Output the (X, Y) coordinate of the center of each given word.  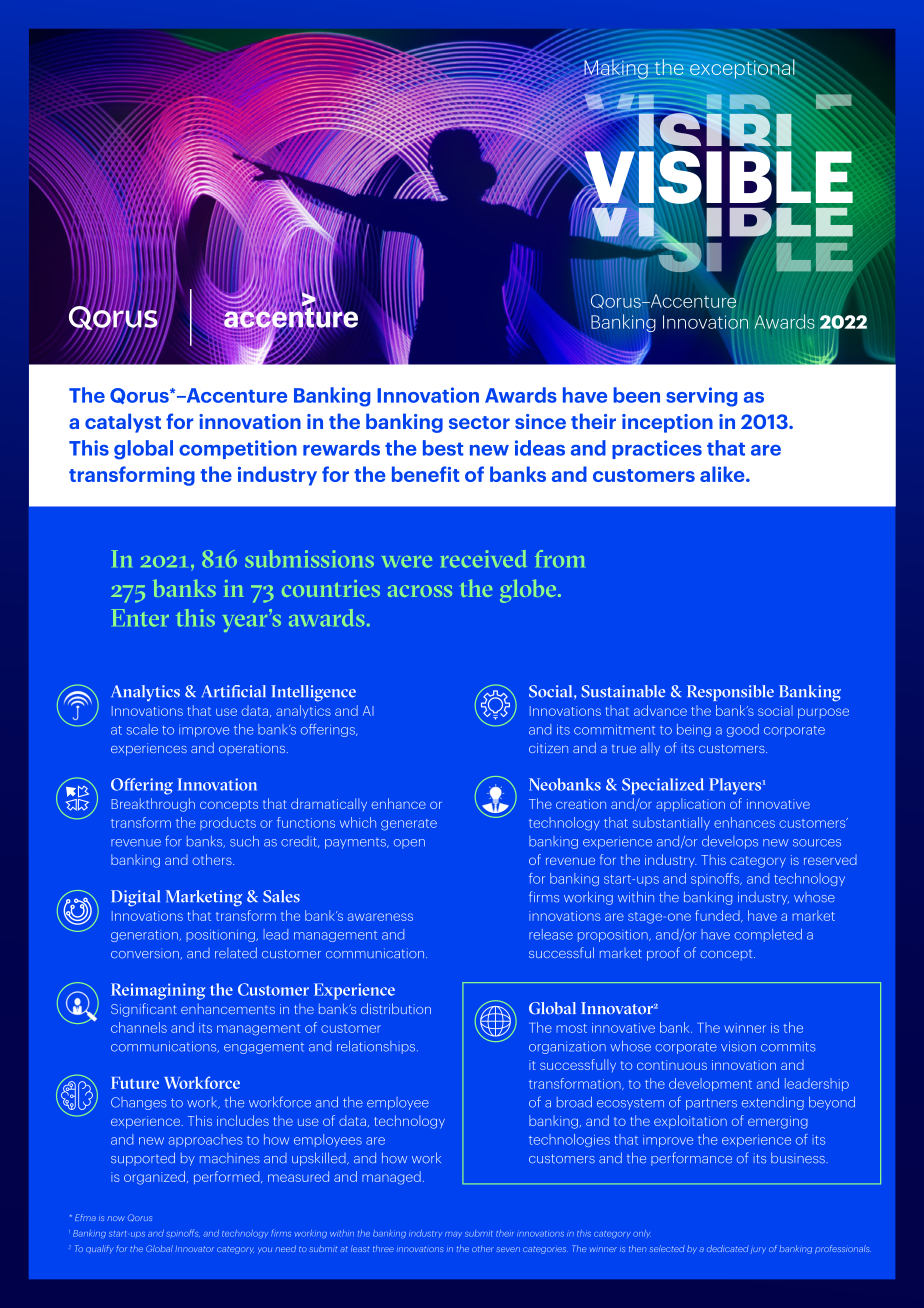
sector (479, 422)
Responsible (730, 693)
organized (154, 1178)
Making (615, 69)
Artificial (234, 691)
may (453, 1234)
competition (238, 449)
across (420, 591)
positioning (221, 936)
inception (667, 423)
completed (768, 935)
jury (758, 1250)
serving (701, 397)
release (551, 934)
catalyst (123, 423)
